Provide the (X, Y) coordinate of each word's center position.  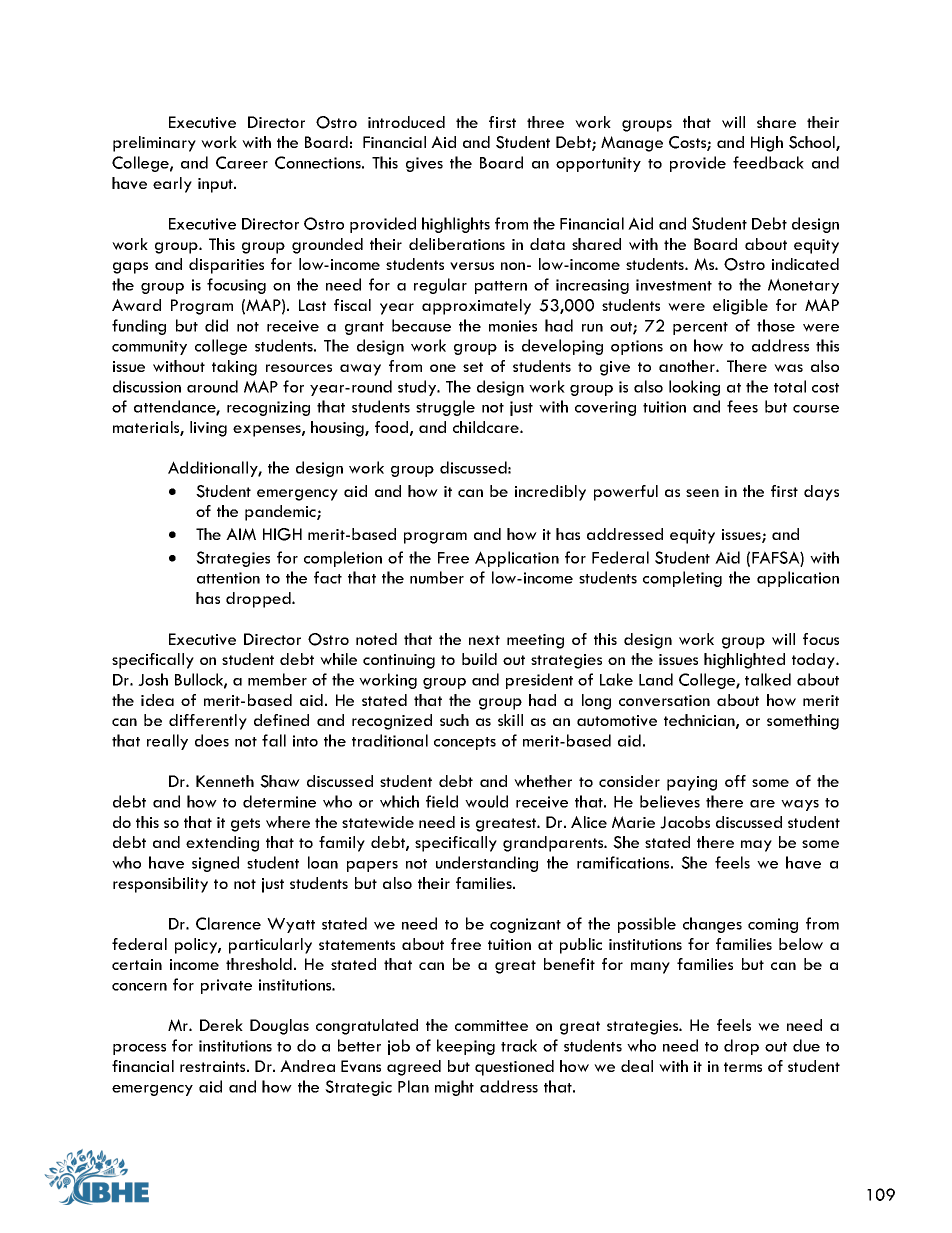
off (735, 781)
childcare (487, 427)
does (212, 740)
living (208, 429)
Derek (221, 1025)
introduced (406, 122)
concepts (465, 743)
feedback (768, 162)
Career (242, 162)
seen (702, 493)
